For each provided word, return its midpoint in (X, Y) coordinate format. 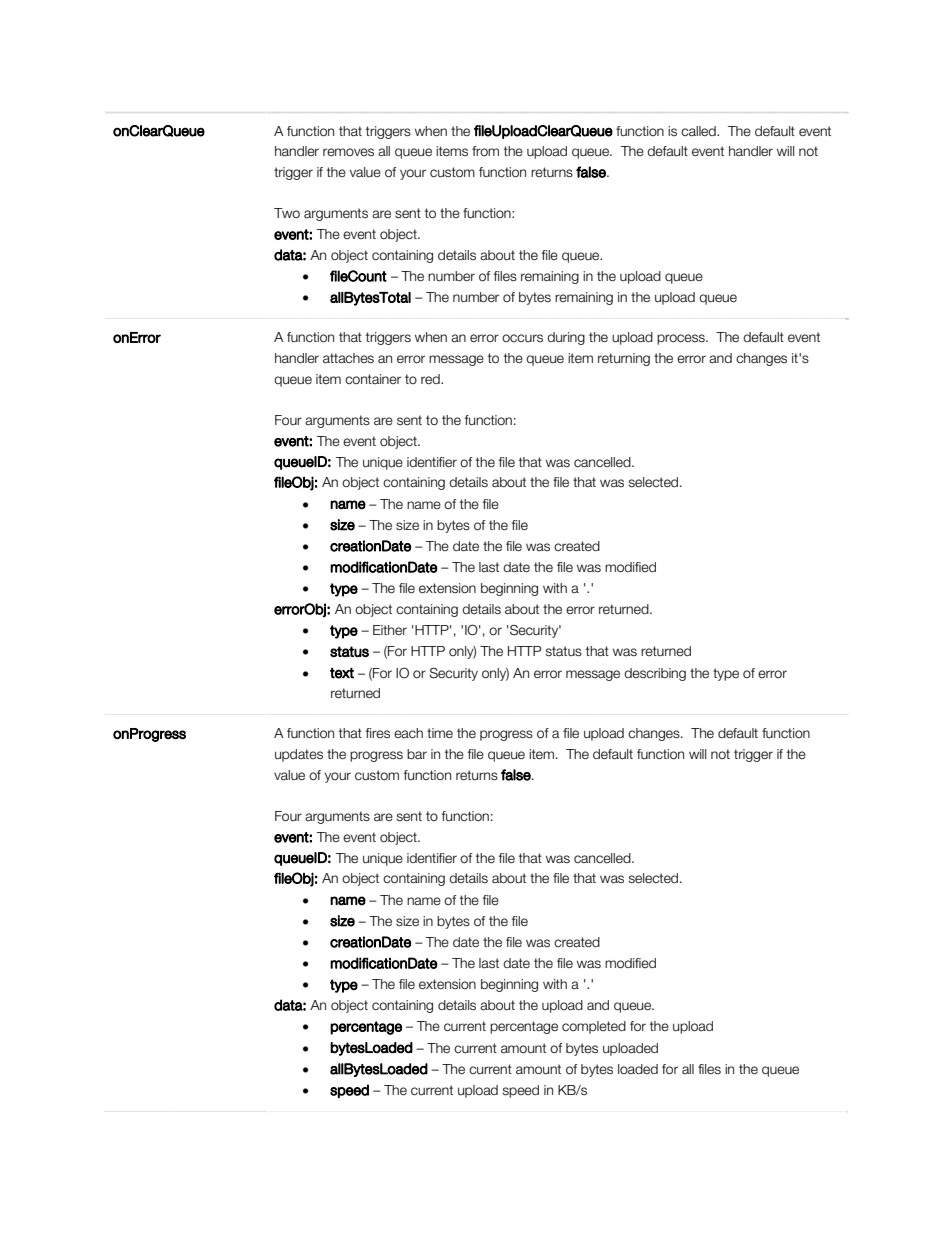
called (699, 131)
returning (624, 359)
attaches (348, 358)
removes (348, 152)
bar (417, 754)
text (342, 673)
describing (655, 674)
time (440, 733)
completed (594, 1027)
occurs (522, 338)
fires (378, 733)
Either (390, 630)
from (485, 151)
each (408, 733)
